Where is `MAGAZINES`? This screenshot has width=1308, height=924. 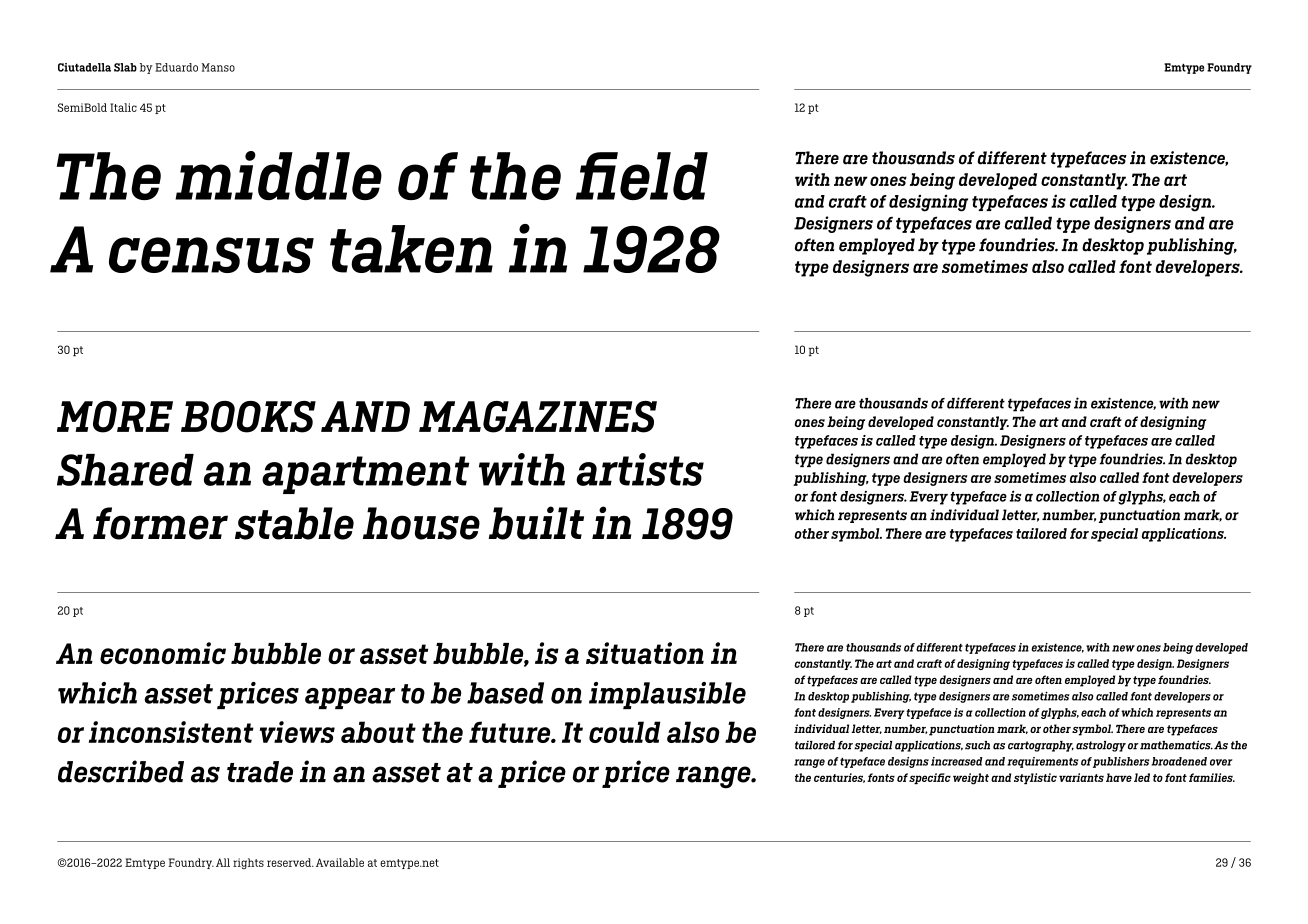
MAGAZINES is located at coordinates (538, 417).
